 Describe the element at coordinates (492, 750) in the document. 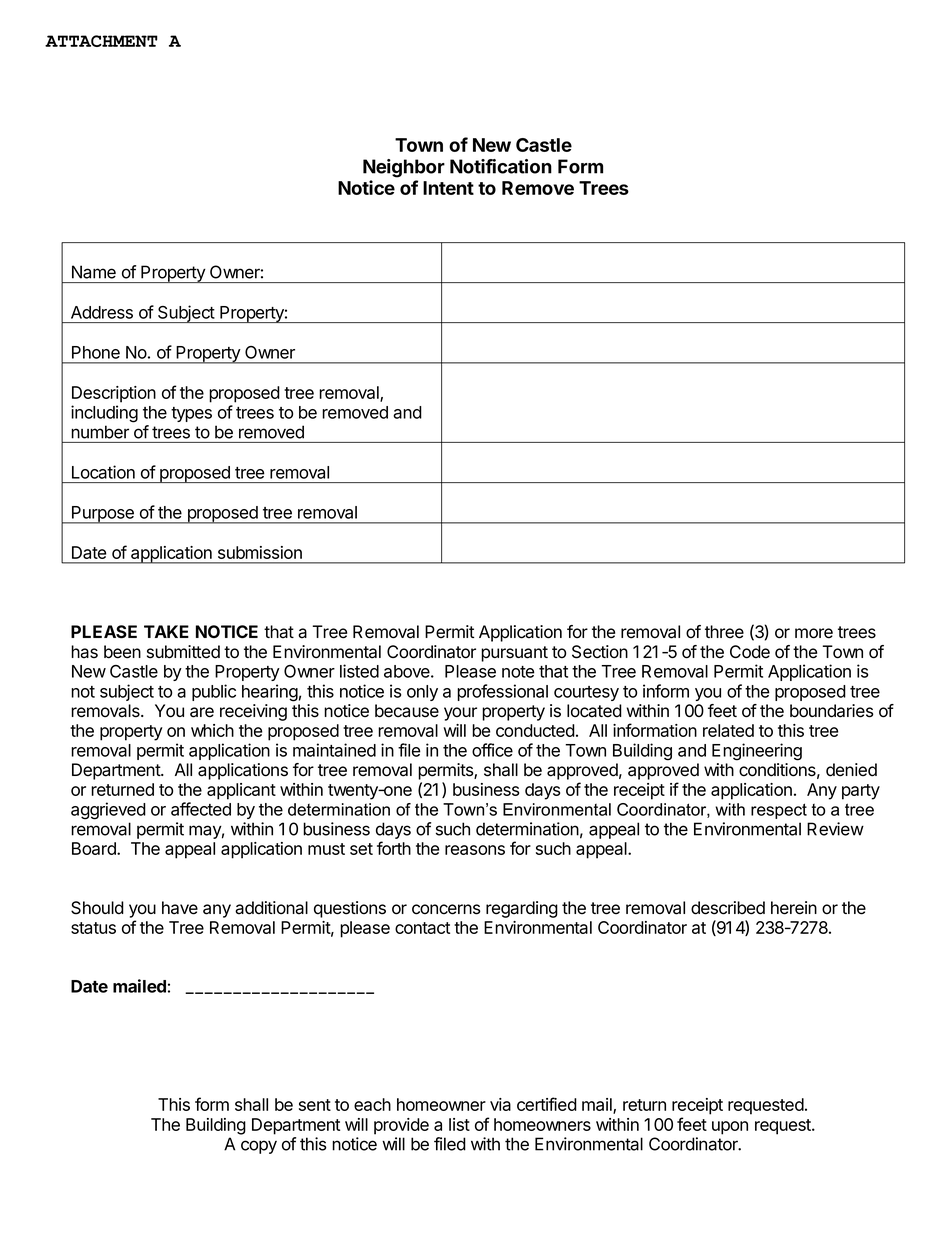

I see `office` at that location.
